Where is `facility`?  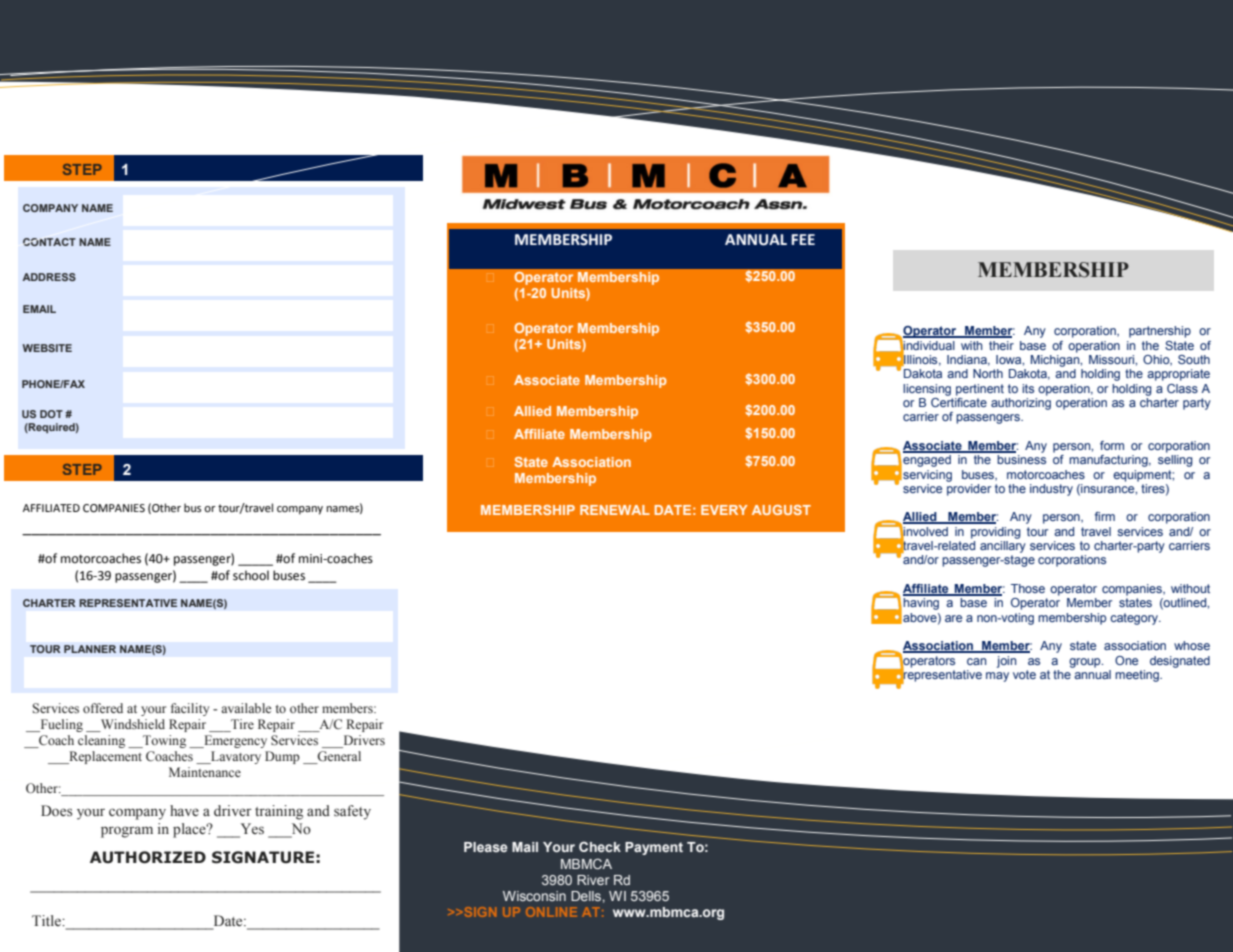
facility is located at coordinates (190, 709).
